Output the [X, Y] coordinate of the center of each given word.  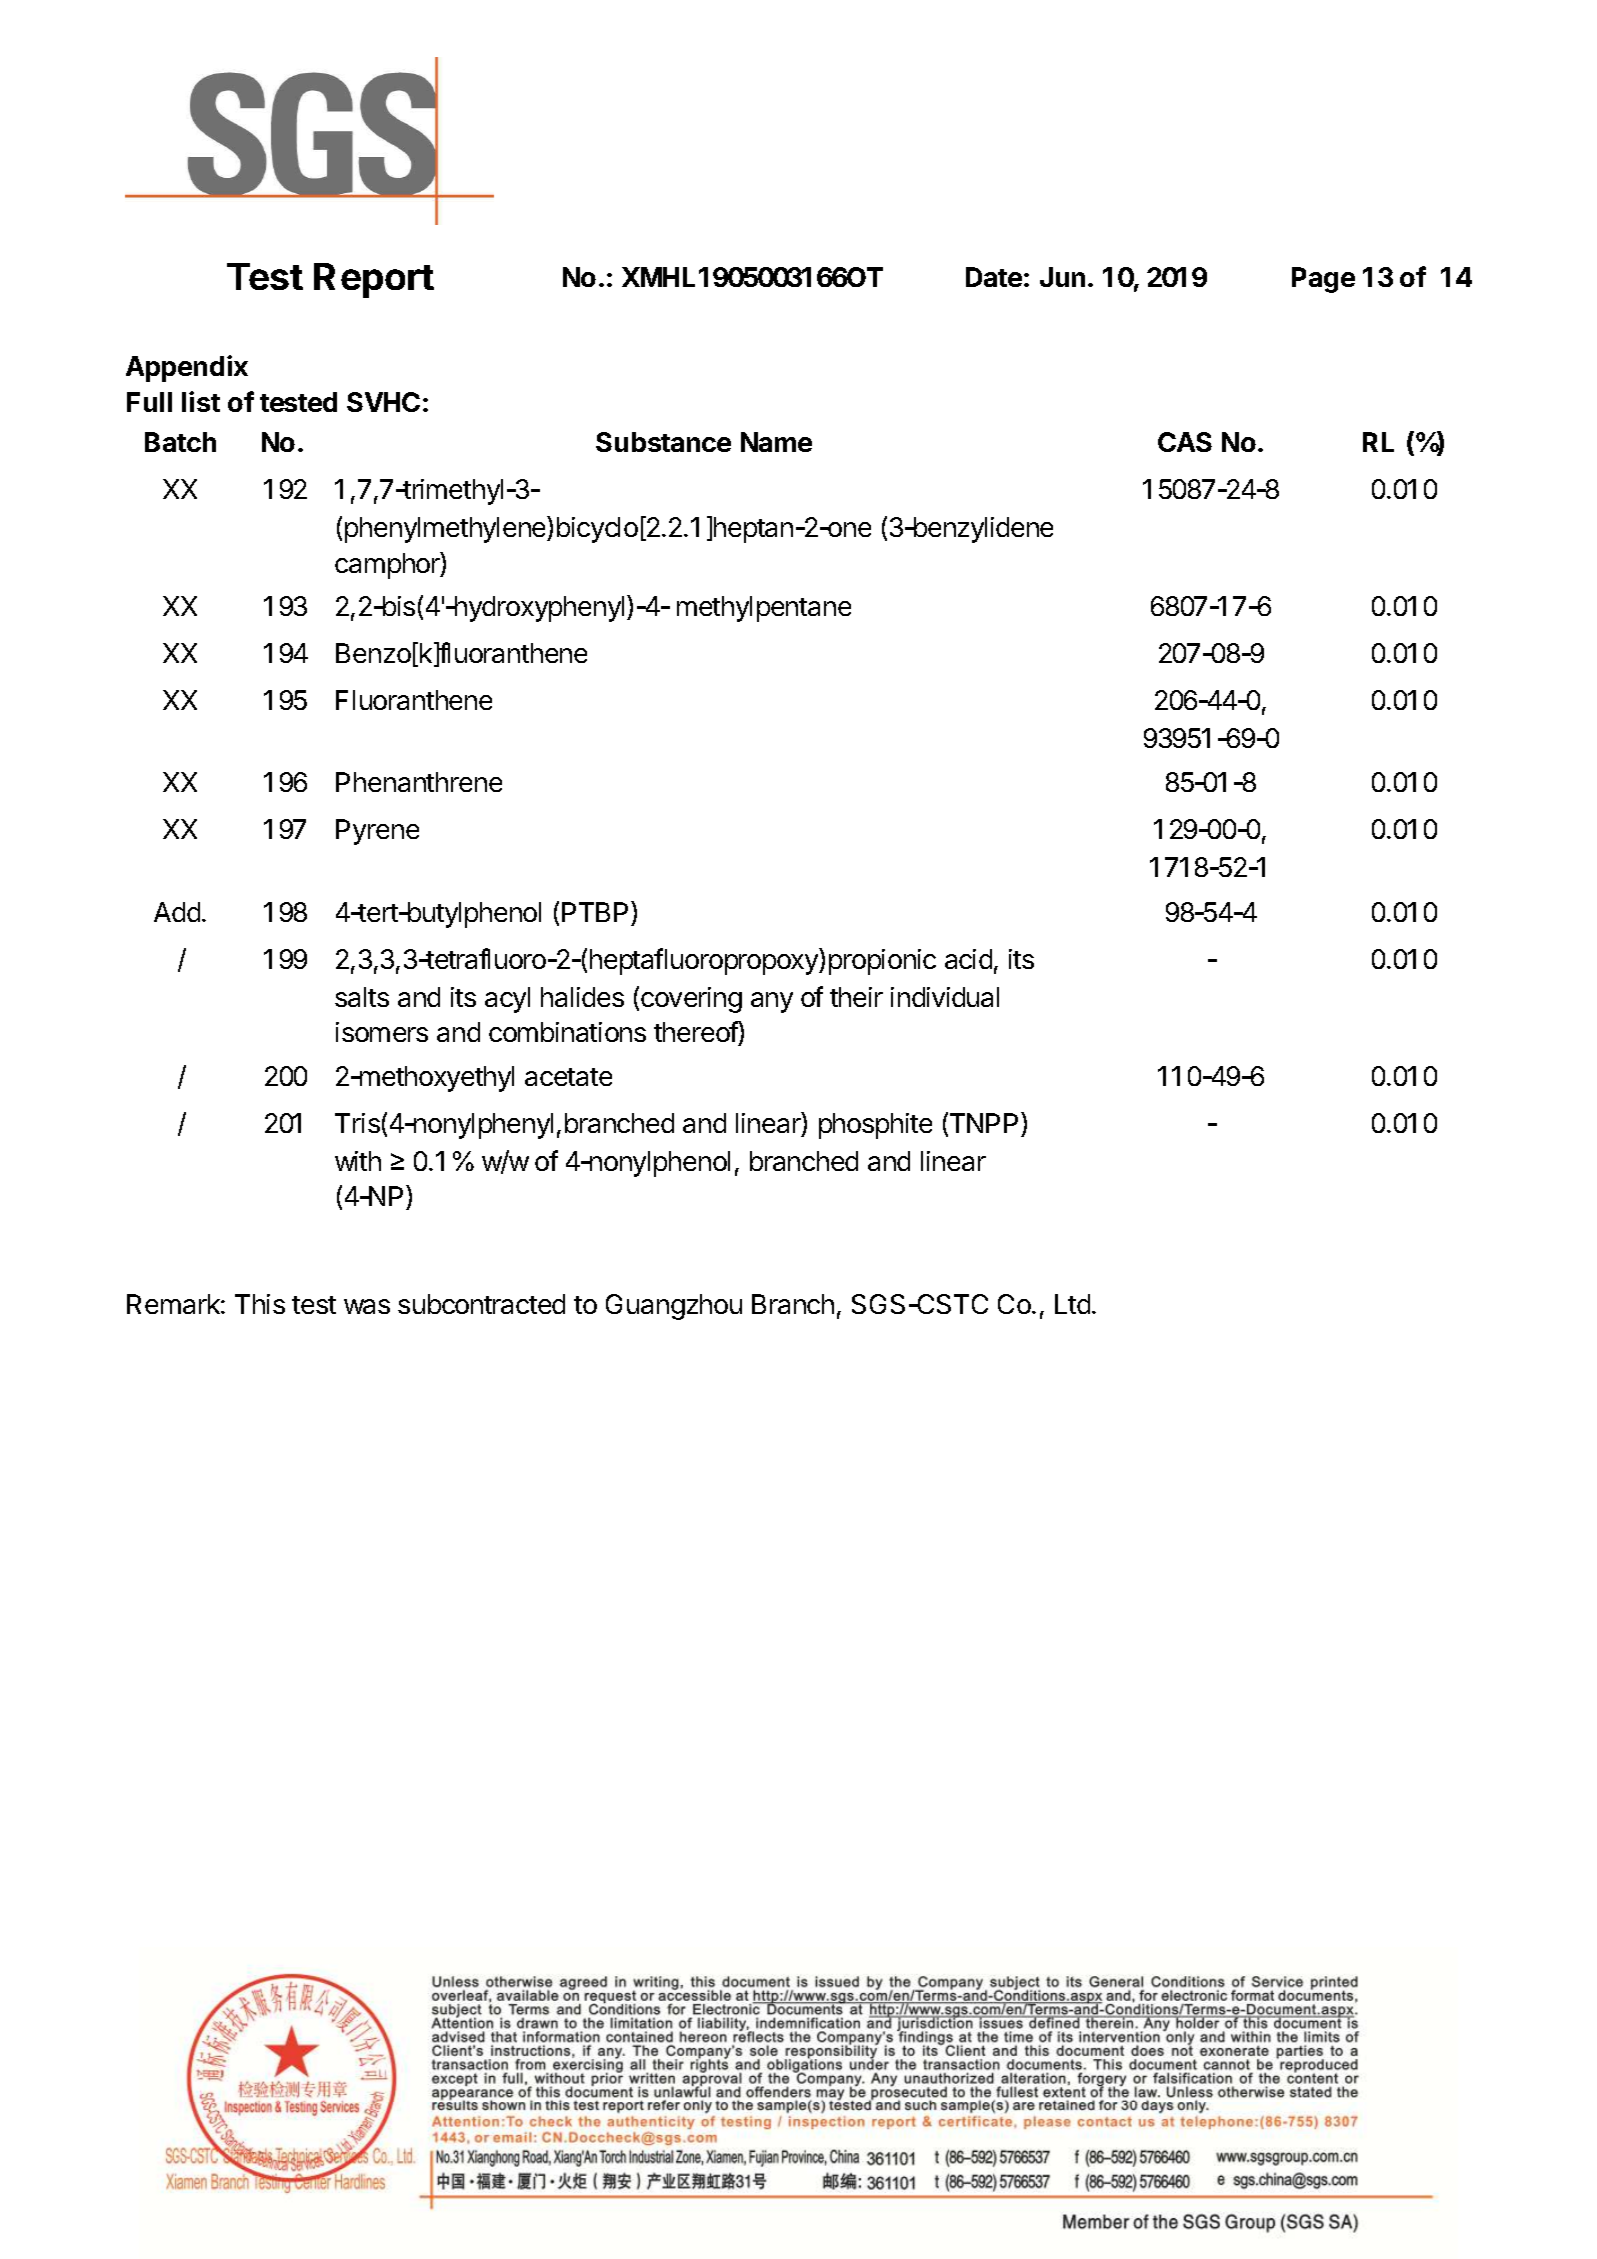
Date [994, 277]
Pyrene [377, 832]
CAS [1185, 442]
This [260, 1304]
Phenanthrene [419, 782]
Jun [1062, 277]
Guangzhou [674, 1307]
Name [776, 442]
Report [374, 280]
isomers [382, 1032]
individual [945, 997]
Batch [180, 442]
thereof [696, 1031]
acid [968, 959]
